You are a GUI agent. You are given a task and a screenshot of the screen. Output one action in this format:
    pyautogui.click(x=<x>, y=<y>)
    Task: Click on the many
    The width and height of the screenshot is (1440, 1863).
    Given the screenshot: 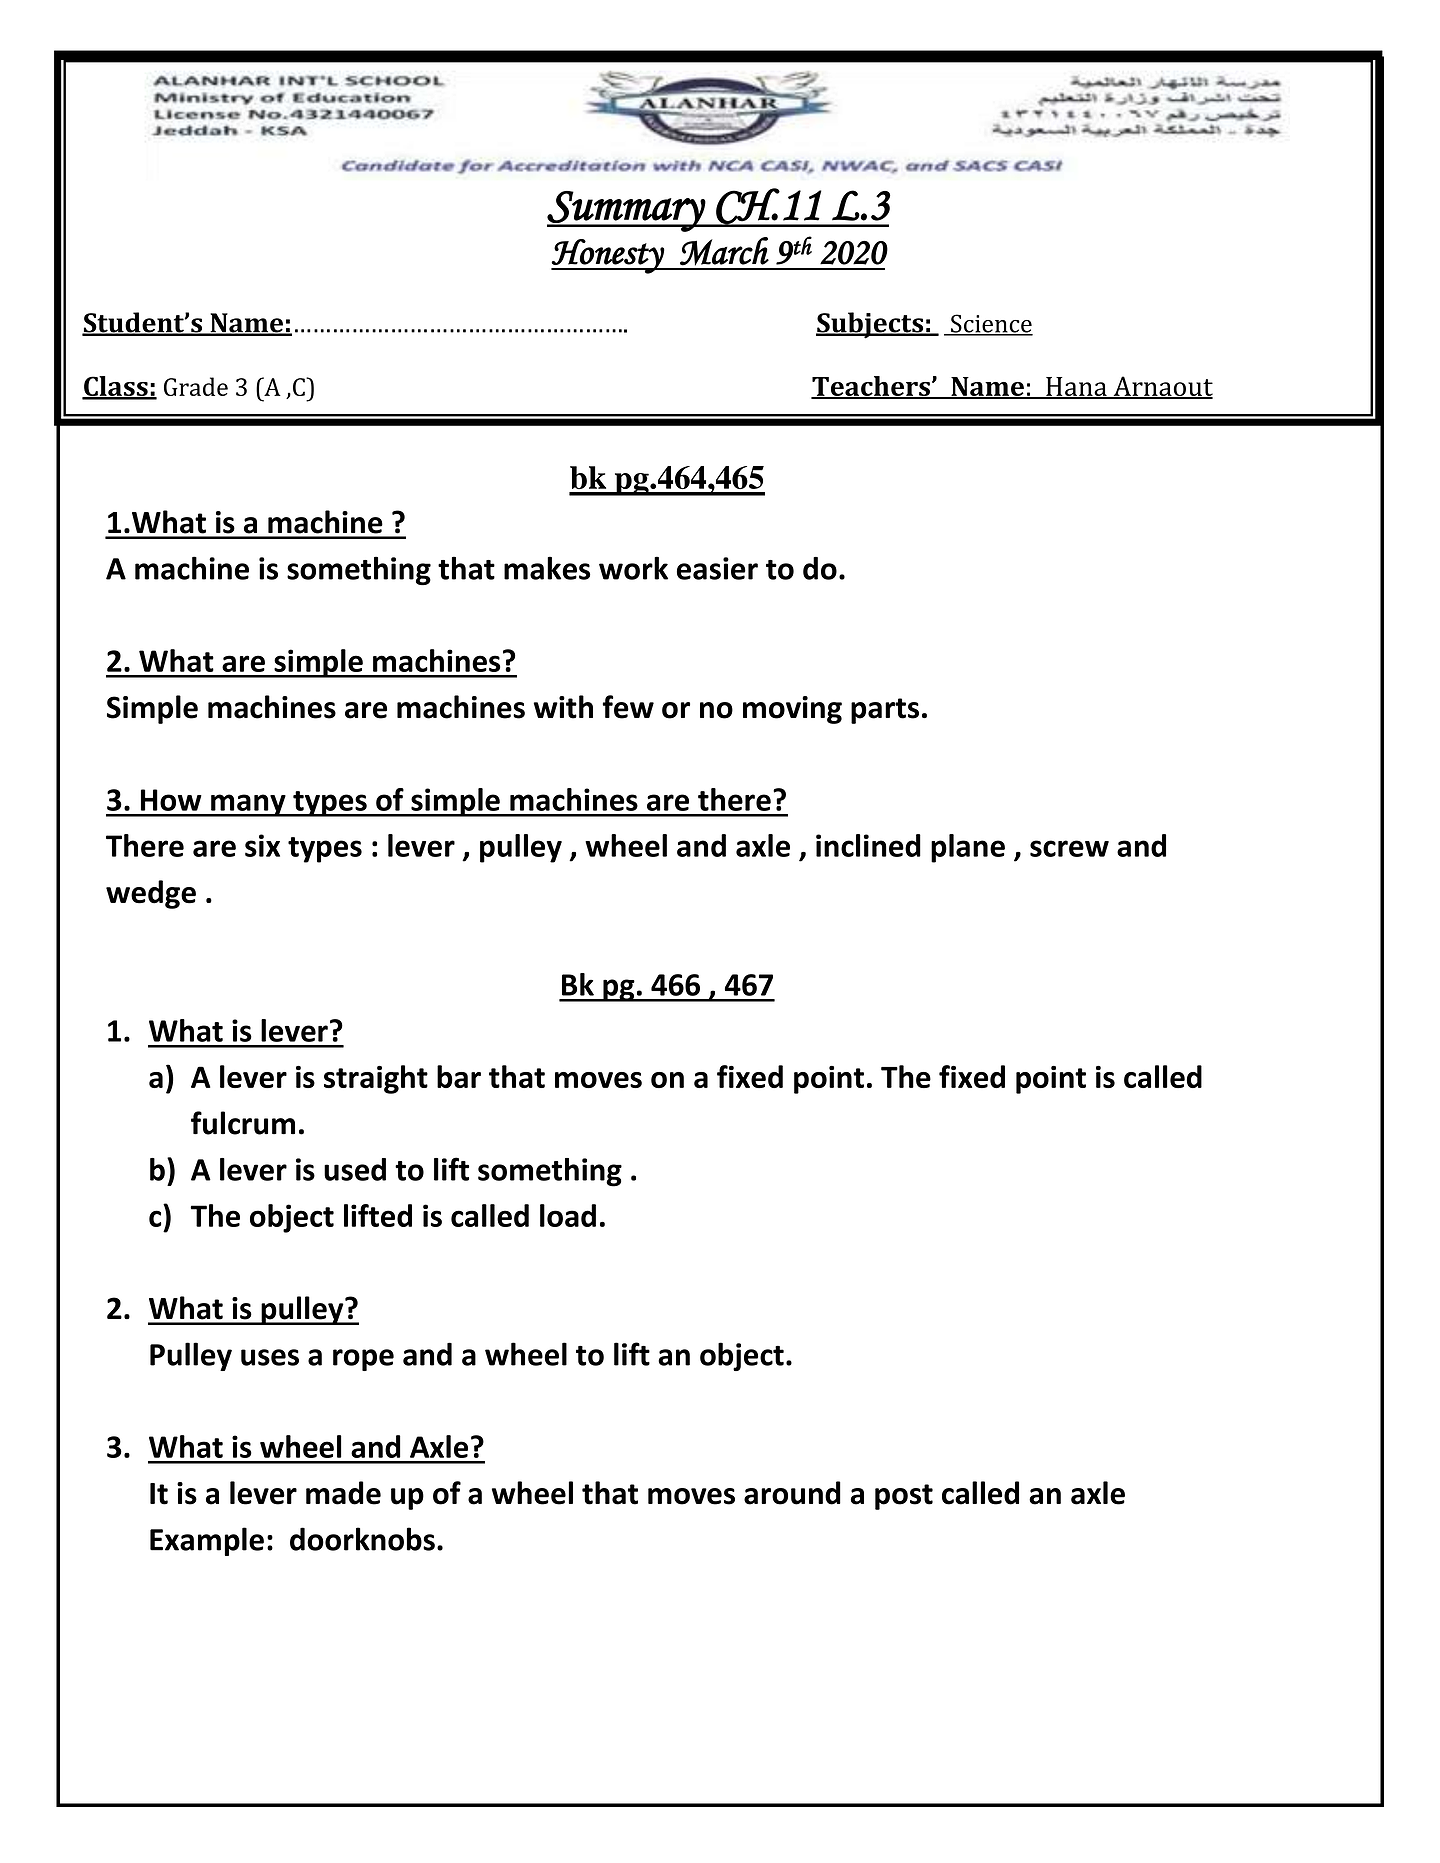 What is the action you would take?
    pyautogui.click(x=248, y=805)
